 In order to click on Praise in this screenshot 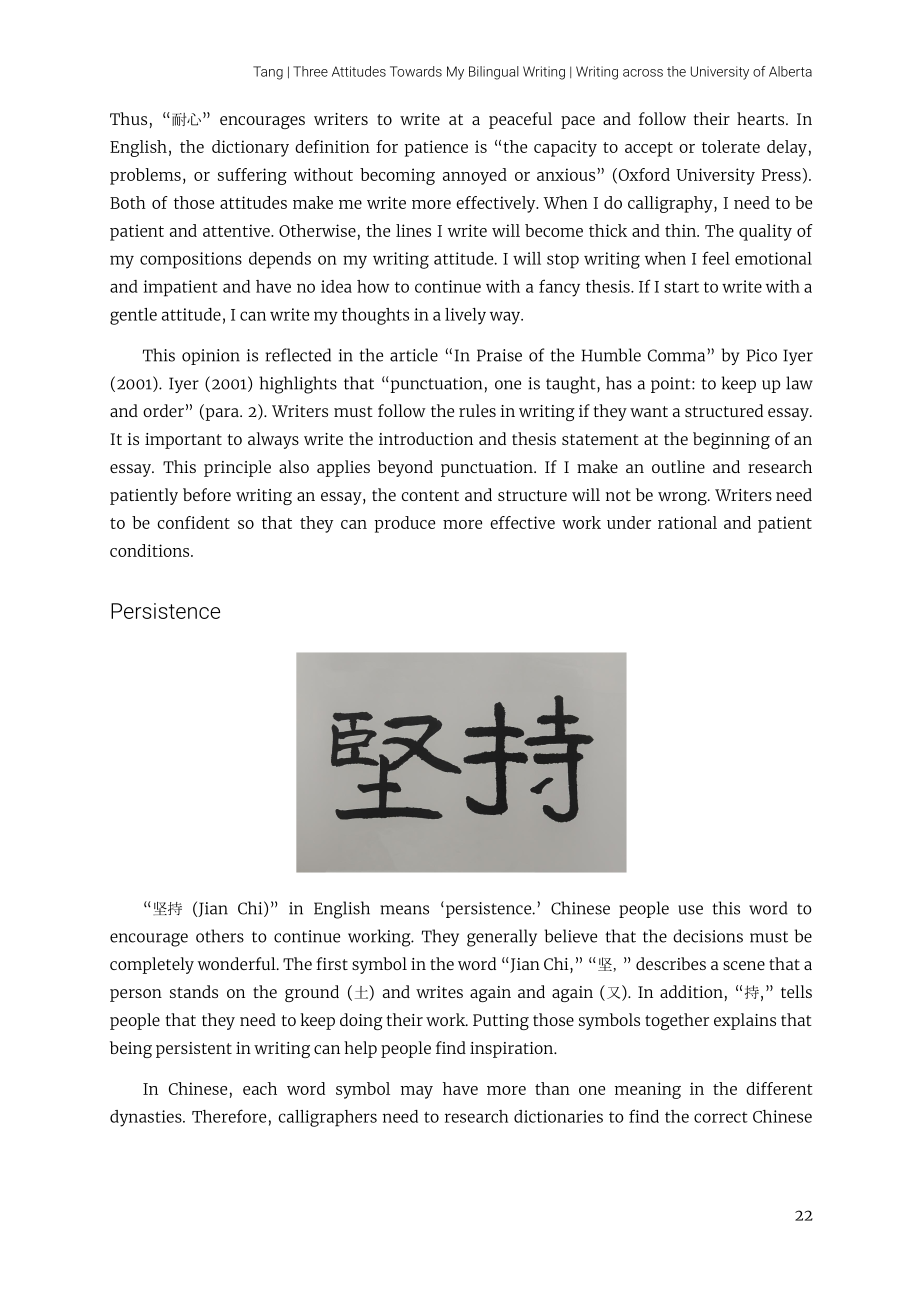, I will do `click(499, 355)`.
